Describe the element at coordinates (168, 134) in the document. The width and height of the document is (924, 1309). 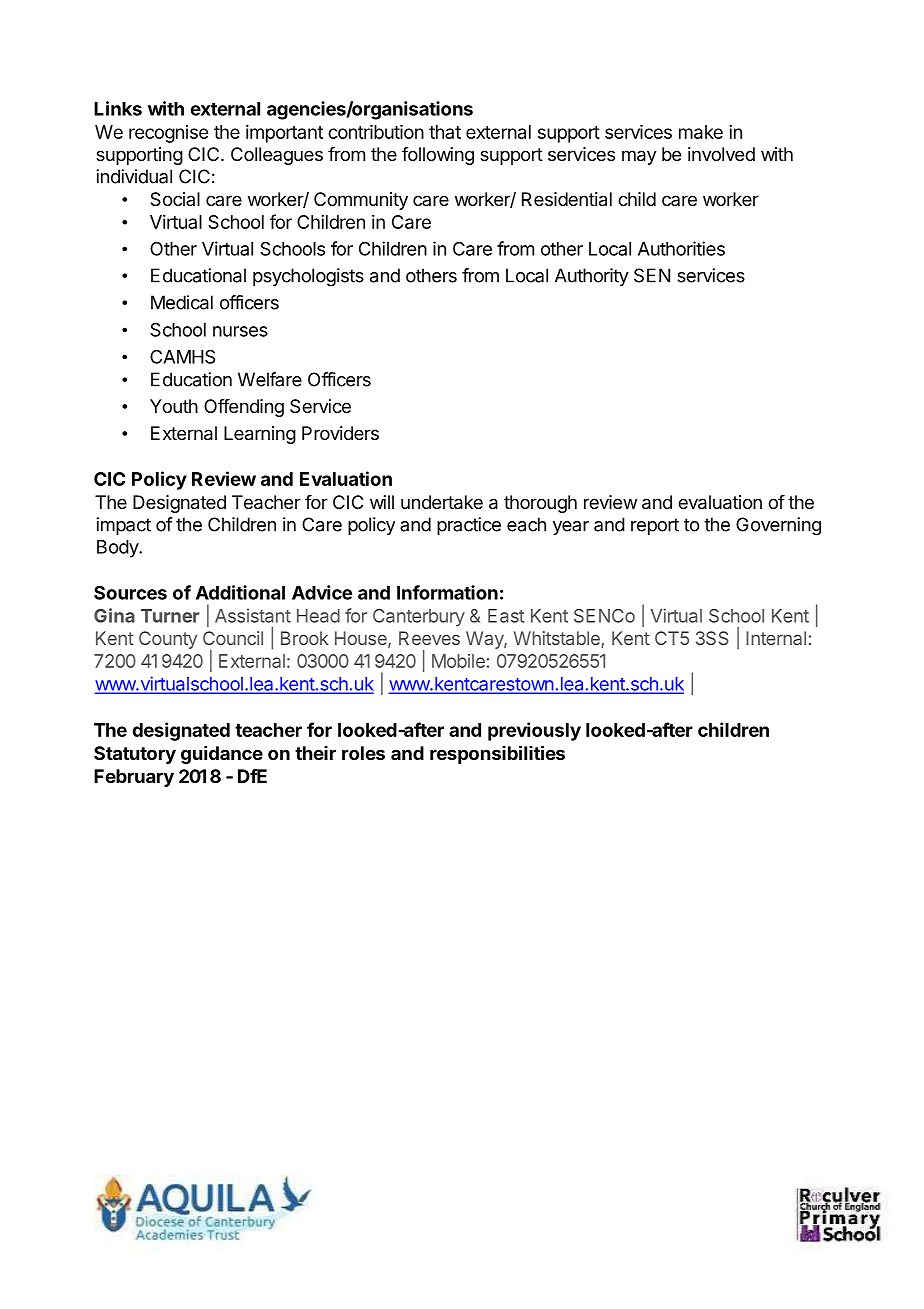
I see `recognise` at that location.
